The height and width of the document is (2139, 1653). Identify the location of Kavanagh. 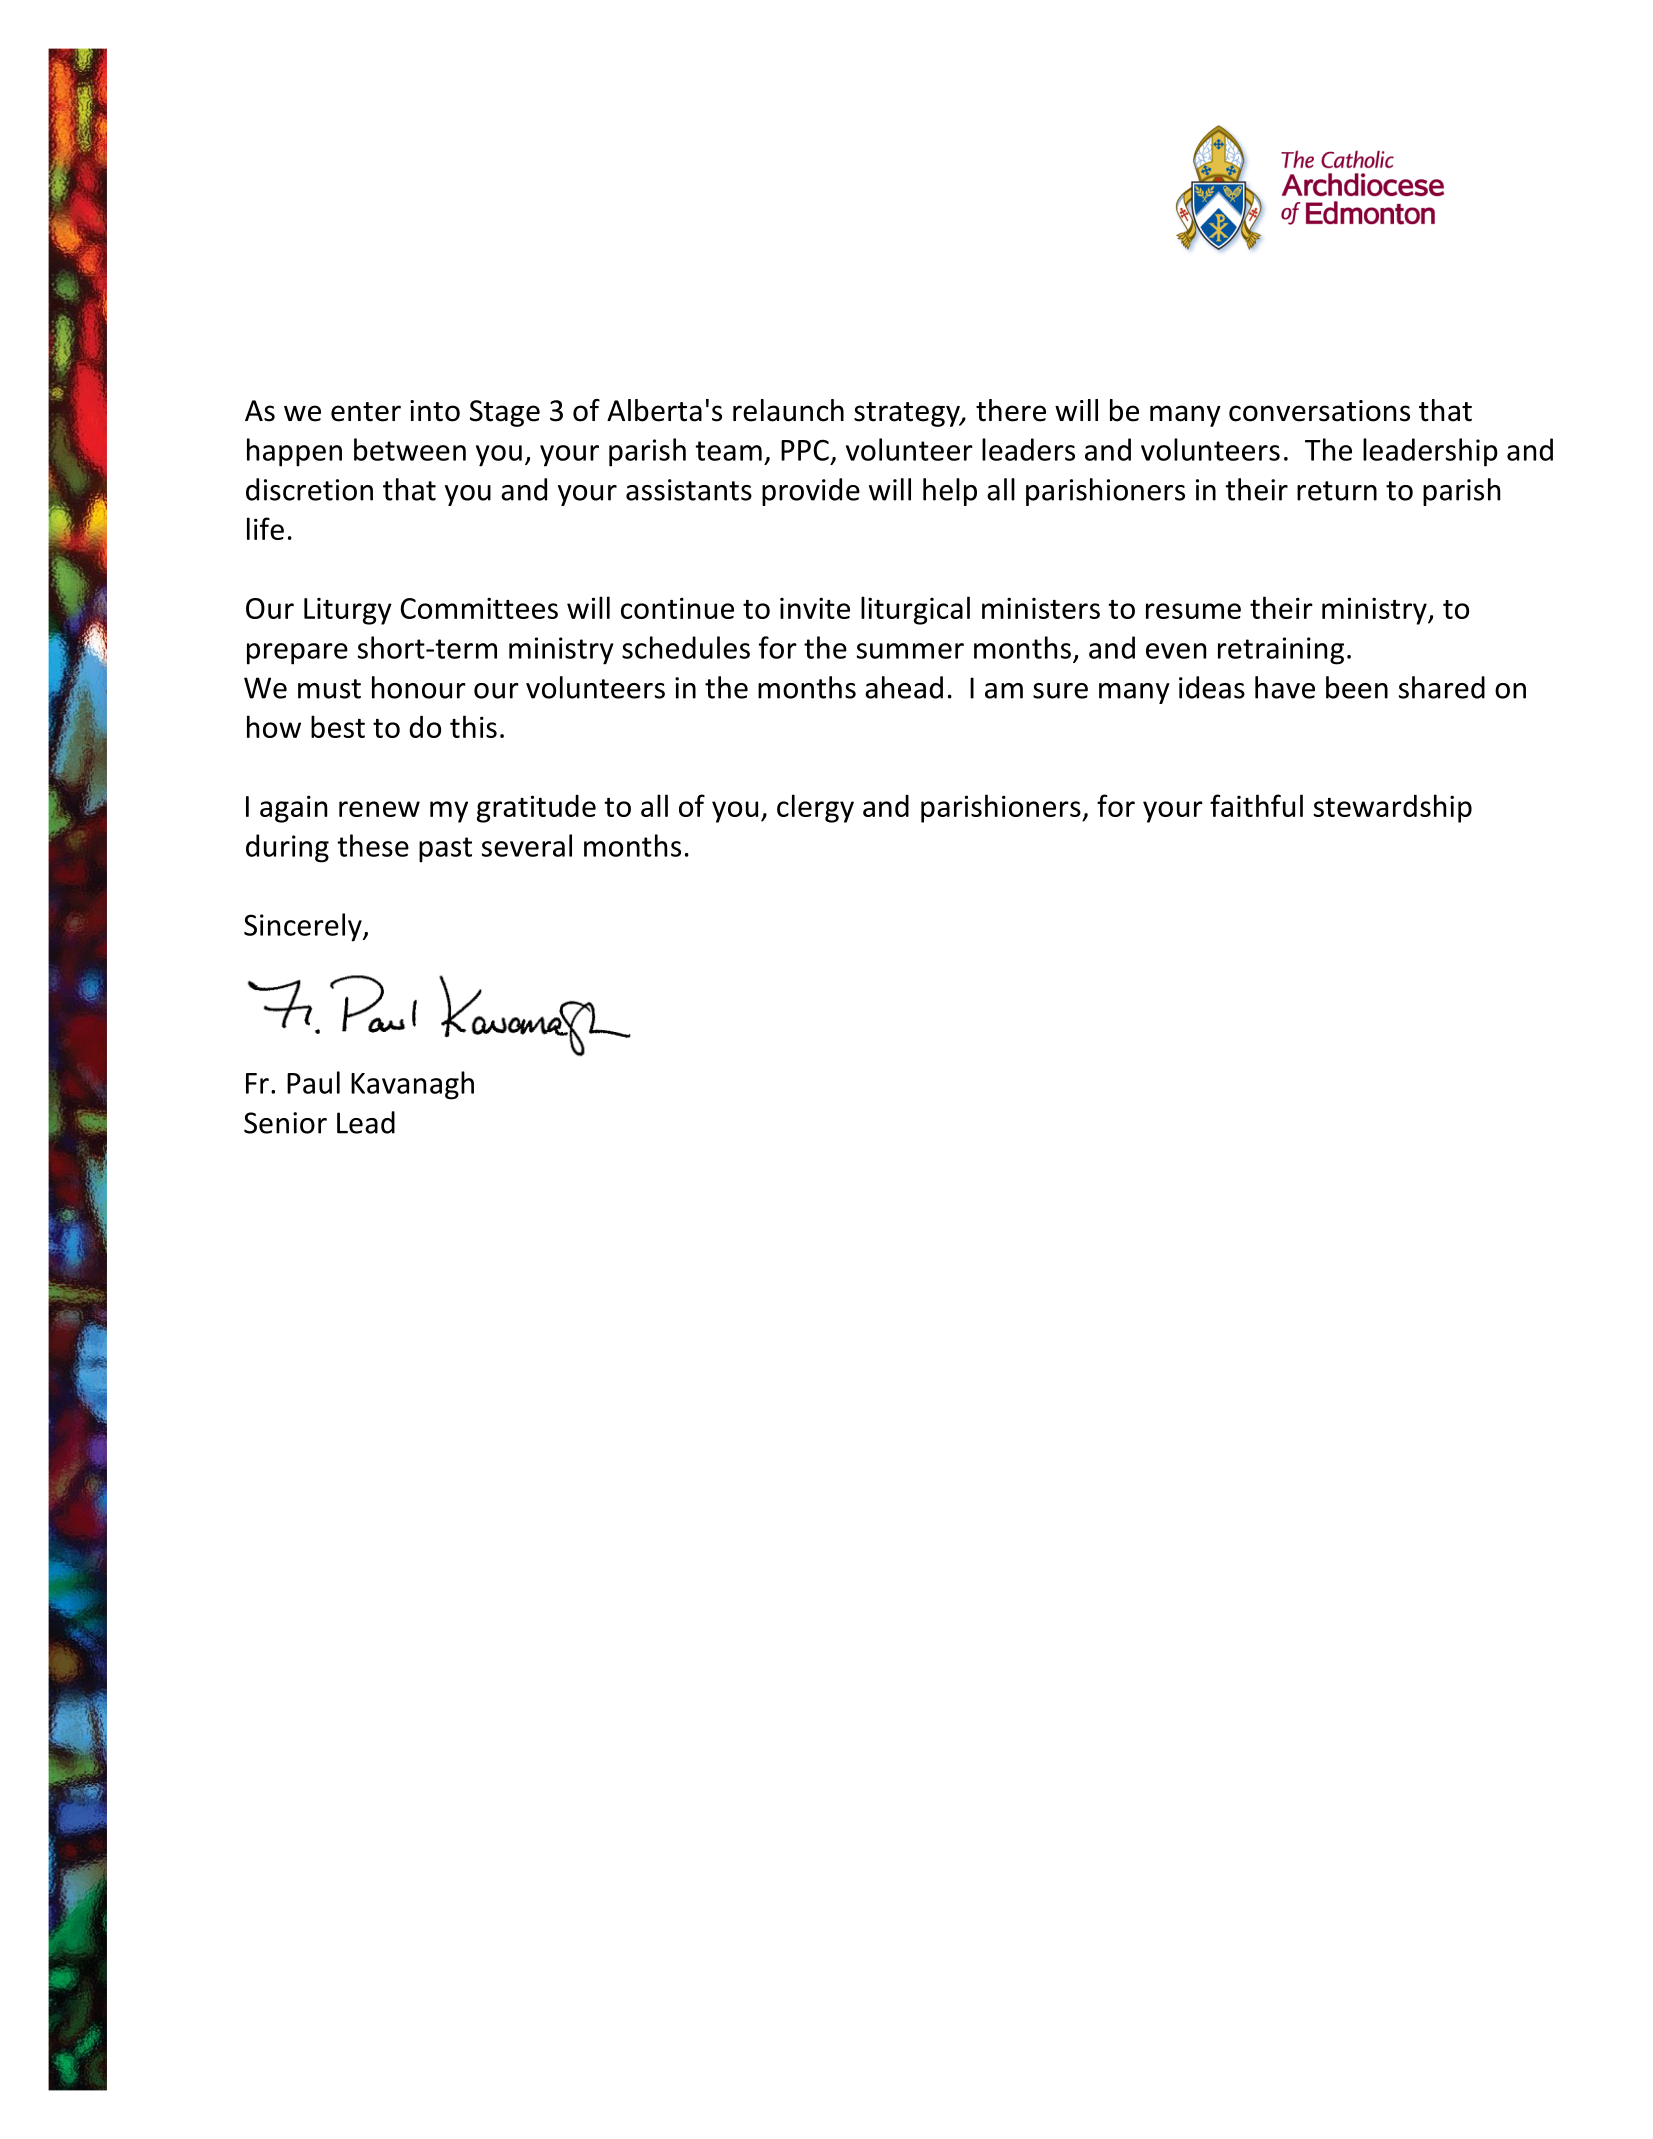
(412, 1085).
